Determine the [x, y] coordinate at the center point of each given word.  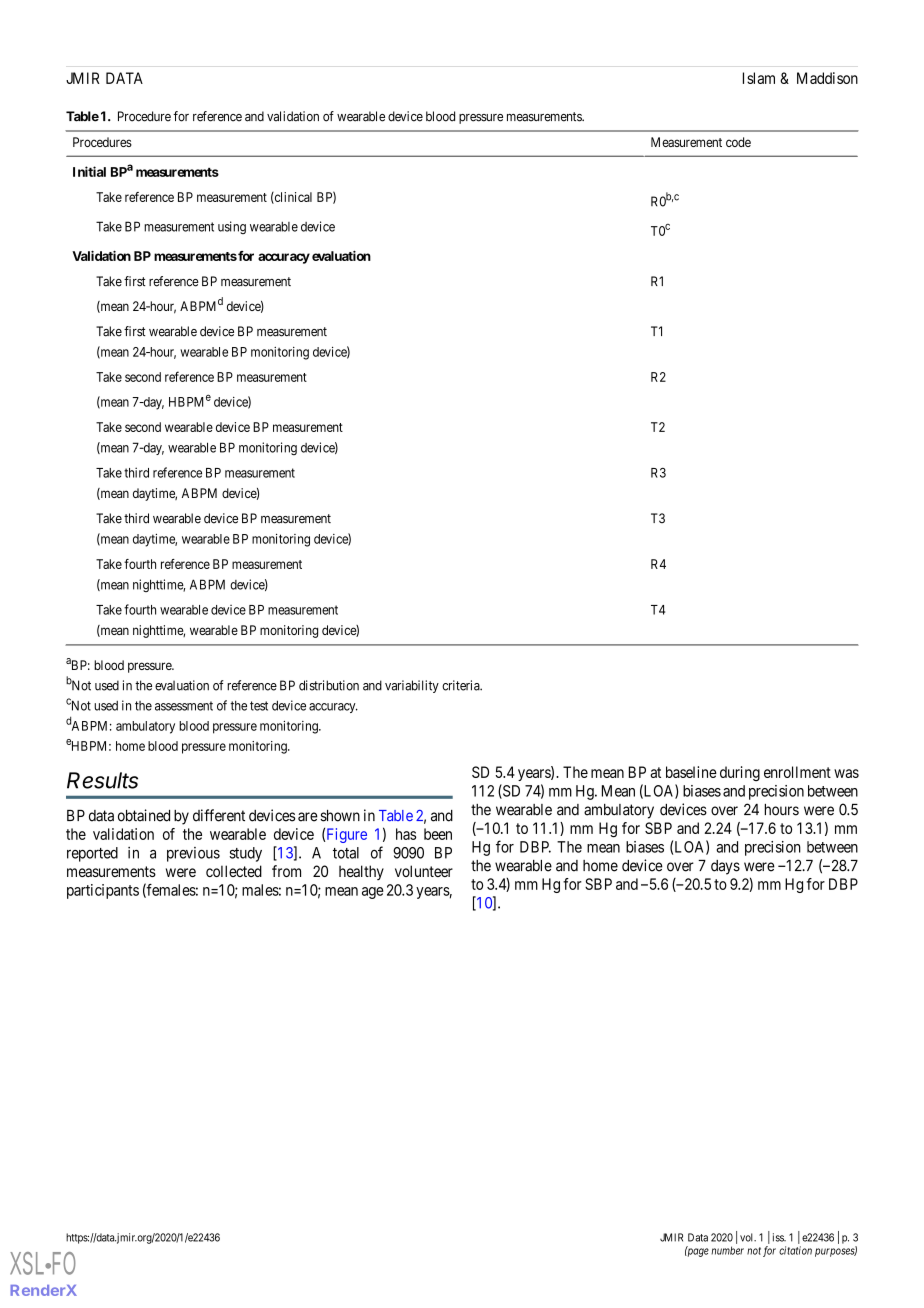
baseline [691, 772]
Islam [759, 78]
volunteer [424, 871]
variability [412, 686]
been [438, 834]
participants [103, 891]
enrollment [797, 772]
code [738, 142]
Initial [89, 171]
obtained [144, 815]
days [725, 867]
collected [234, 871]
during [740, 773]
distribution [329, 685]
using [232, 227]
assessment [184, 706]
